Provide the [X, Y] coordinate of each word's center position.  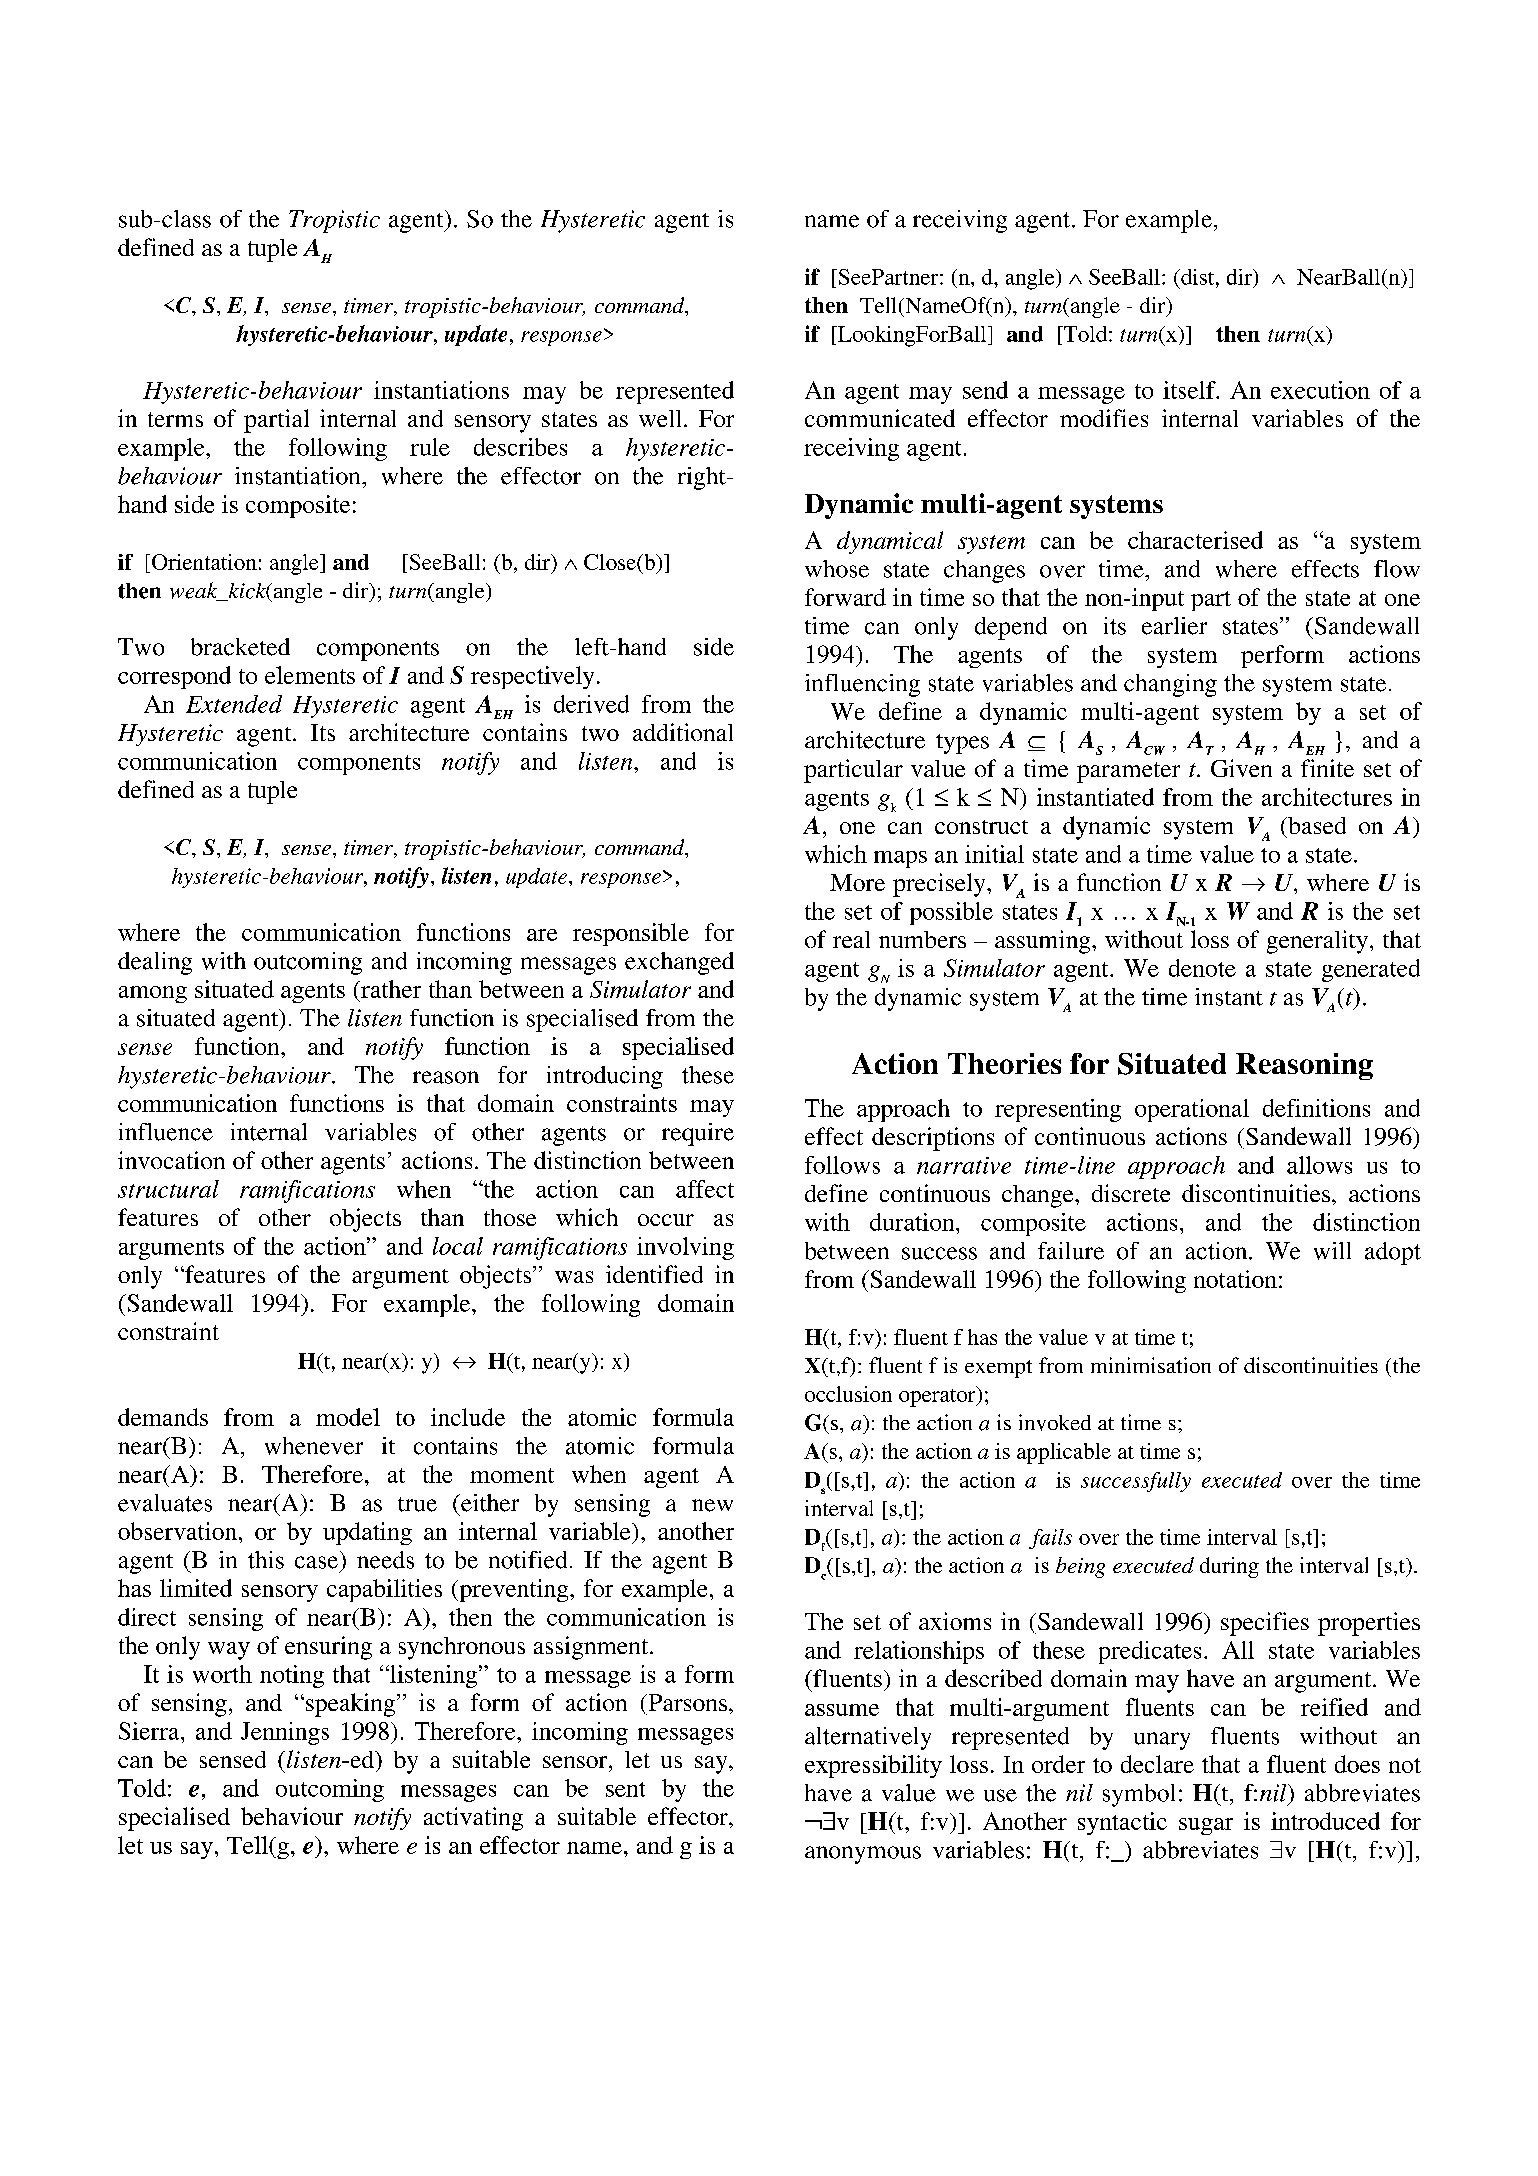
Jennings [285, 1733]
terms [175, 419]
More [857, 882]
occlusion [848, 1394]
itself [1190, 390]
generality [1317, 942]
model [348, 1417]
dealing [155, 963]
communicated [880, 418]
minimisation [1151, 1365]
